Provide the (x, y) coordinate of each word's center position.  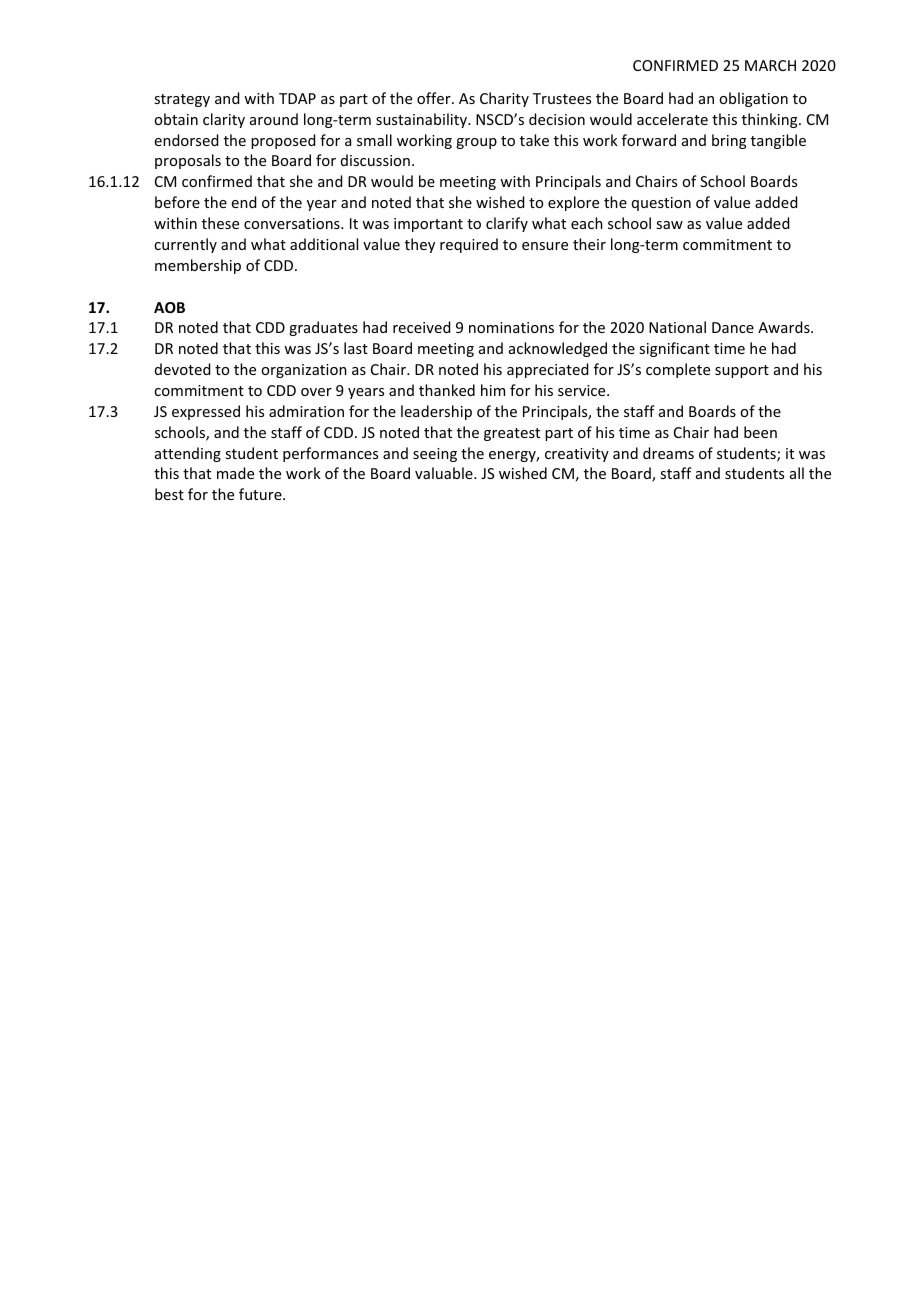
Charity (504, 99)
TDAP (297, 98)
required (469, 245)
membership (198, 266)
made (235, 473)
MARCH (770, 65)
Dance (733, 327)
